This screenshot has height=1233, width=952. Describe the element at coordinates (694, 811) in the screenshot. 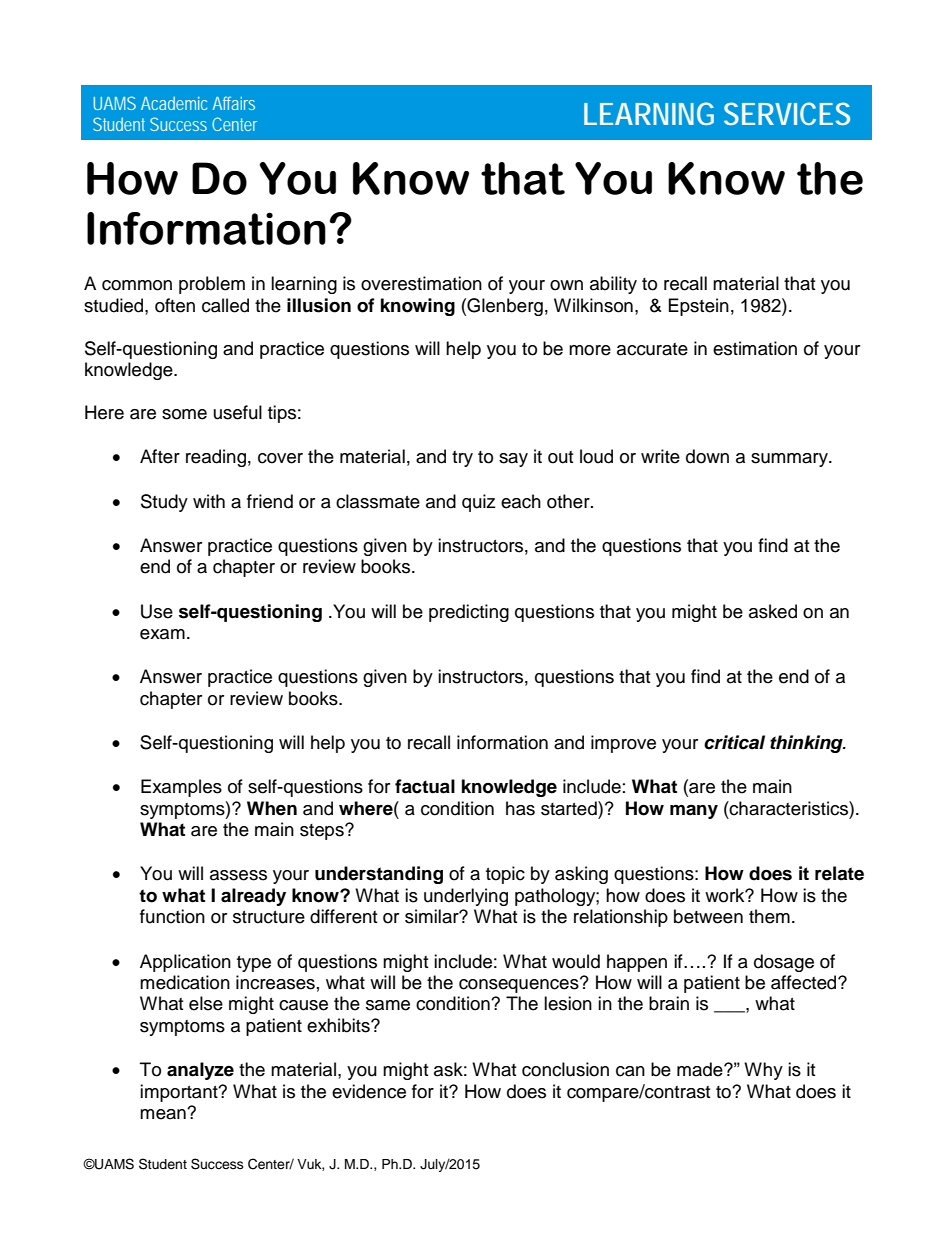

I see `many` at that location.
